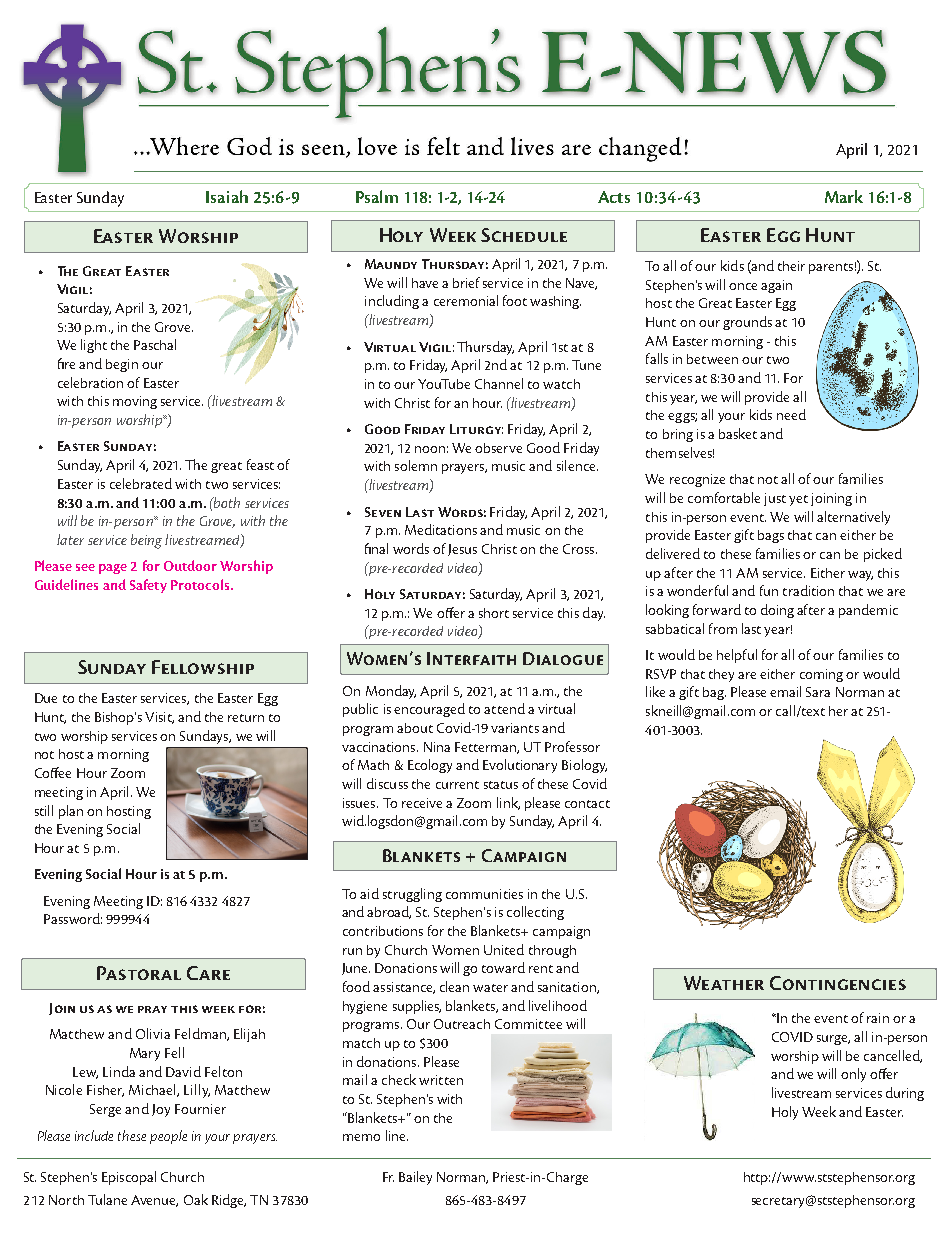 This screenshot has width=952, height=1233. I want to click on Bailey, so click(415, 1178).
